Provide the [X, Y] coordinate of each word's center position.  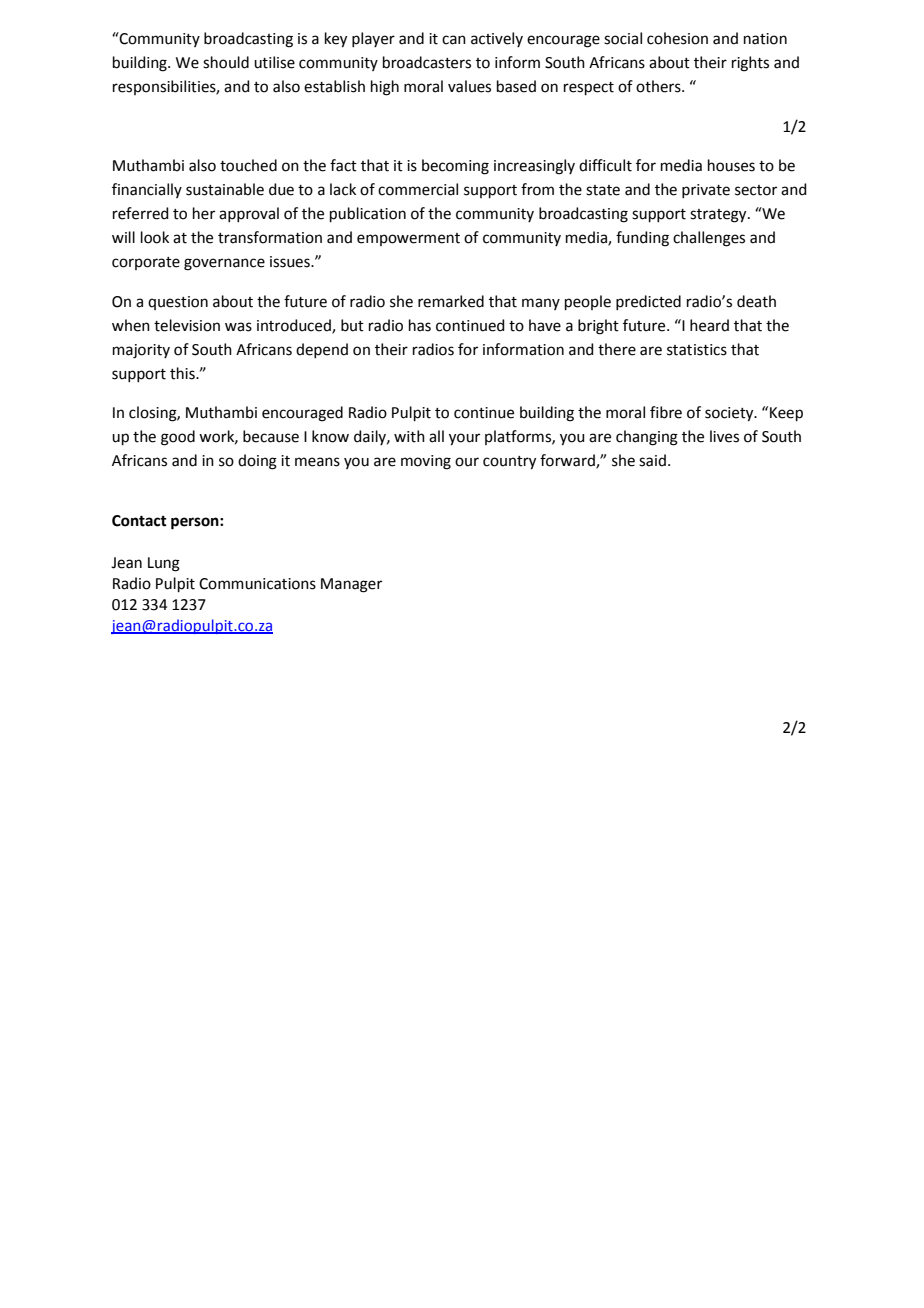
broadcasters [427, 62]
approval [249, 214]
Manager [351, 585]
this [183, 373]
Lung [164, 564]
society [730, 414]
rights [750, 64]
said [652, 460]
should [226, 62]
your [464, 439]
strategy [719, 216]
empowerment [408, 239]
